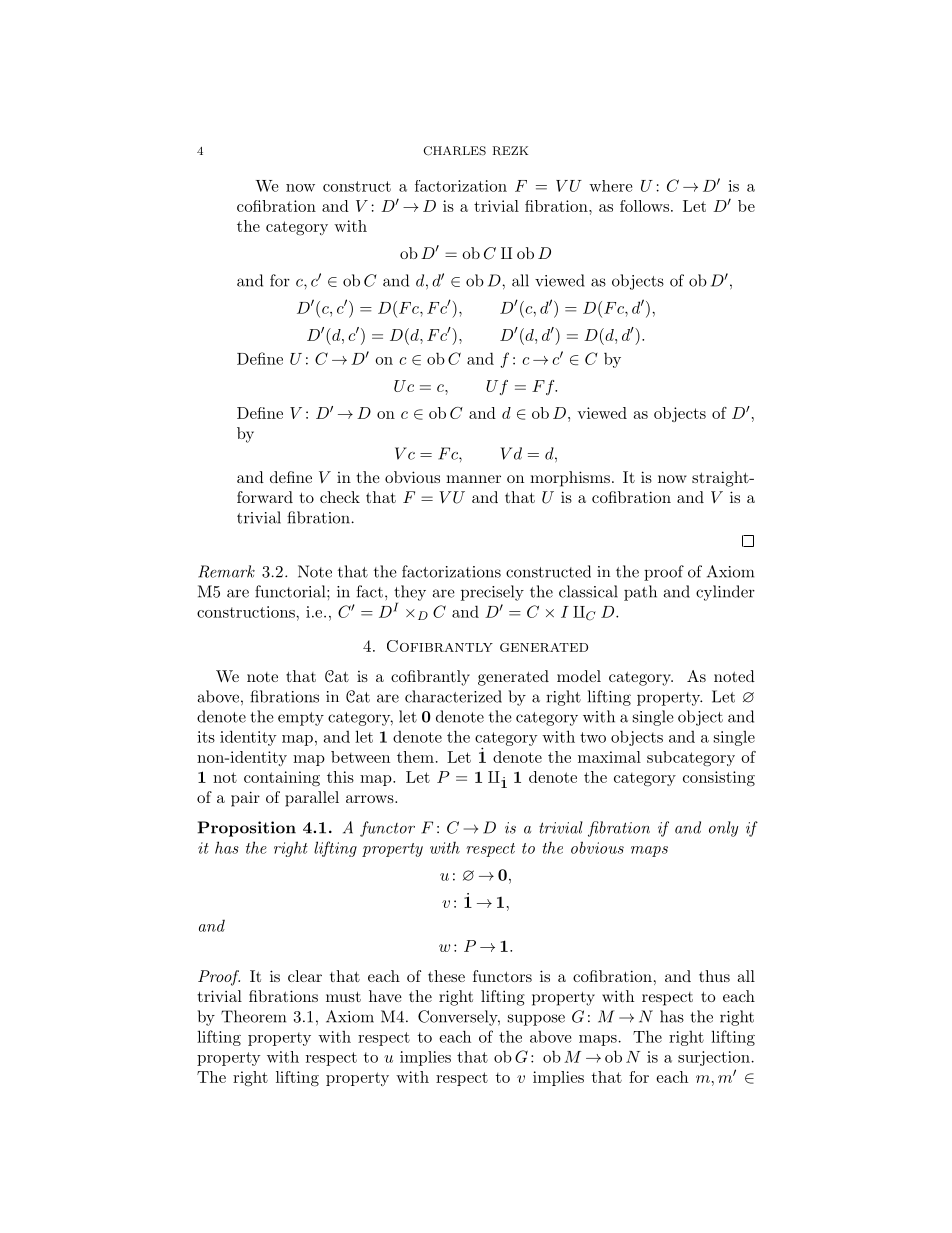  Describe the element at coordinates (253, 1016) in the page. I see `Theorem` at that location.
